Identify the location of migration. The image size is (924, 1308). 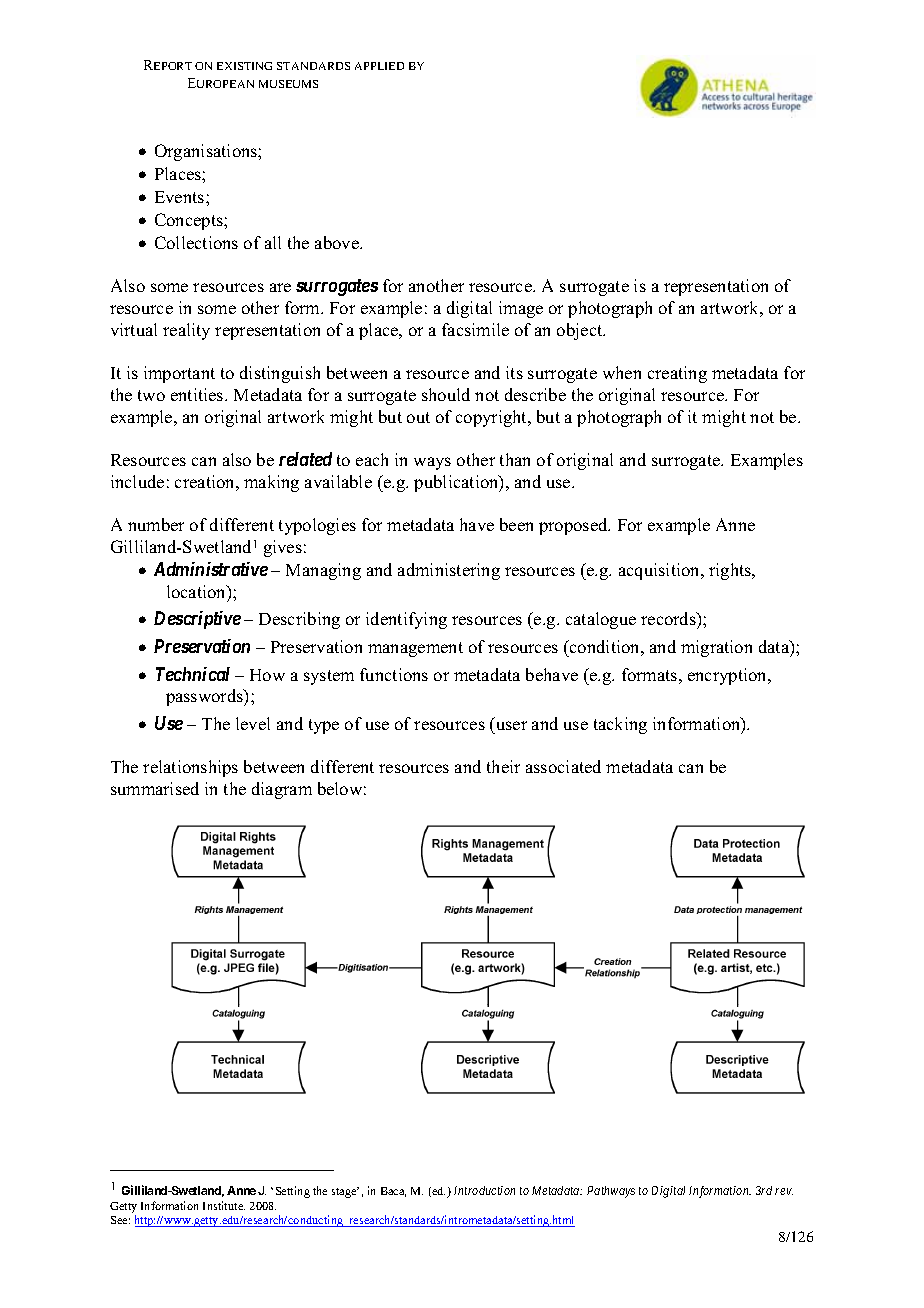
(716, 648).
